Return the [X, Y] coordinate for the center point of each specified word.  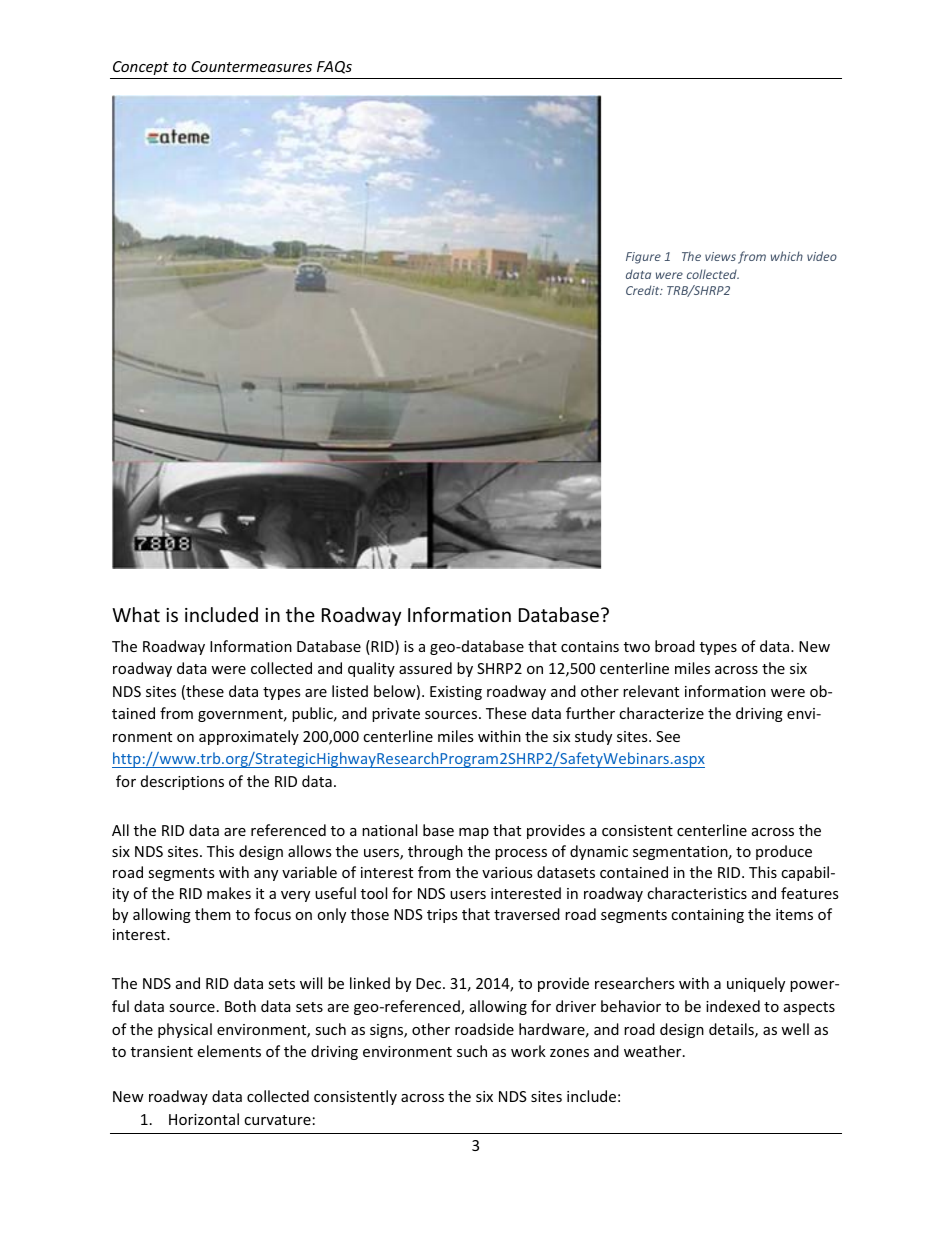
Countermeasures [251, 66]
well [795, 1029]
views [720, 256]
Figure [643, 258]
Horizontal [204, 1119]
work [528, 1051]
